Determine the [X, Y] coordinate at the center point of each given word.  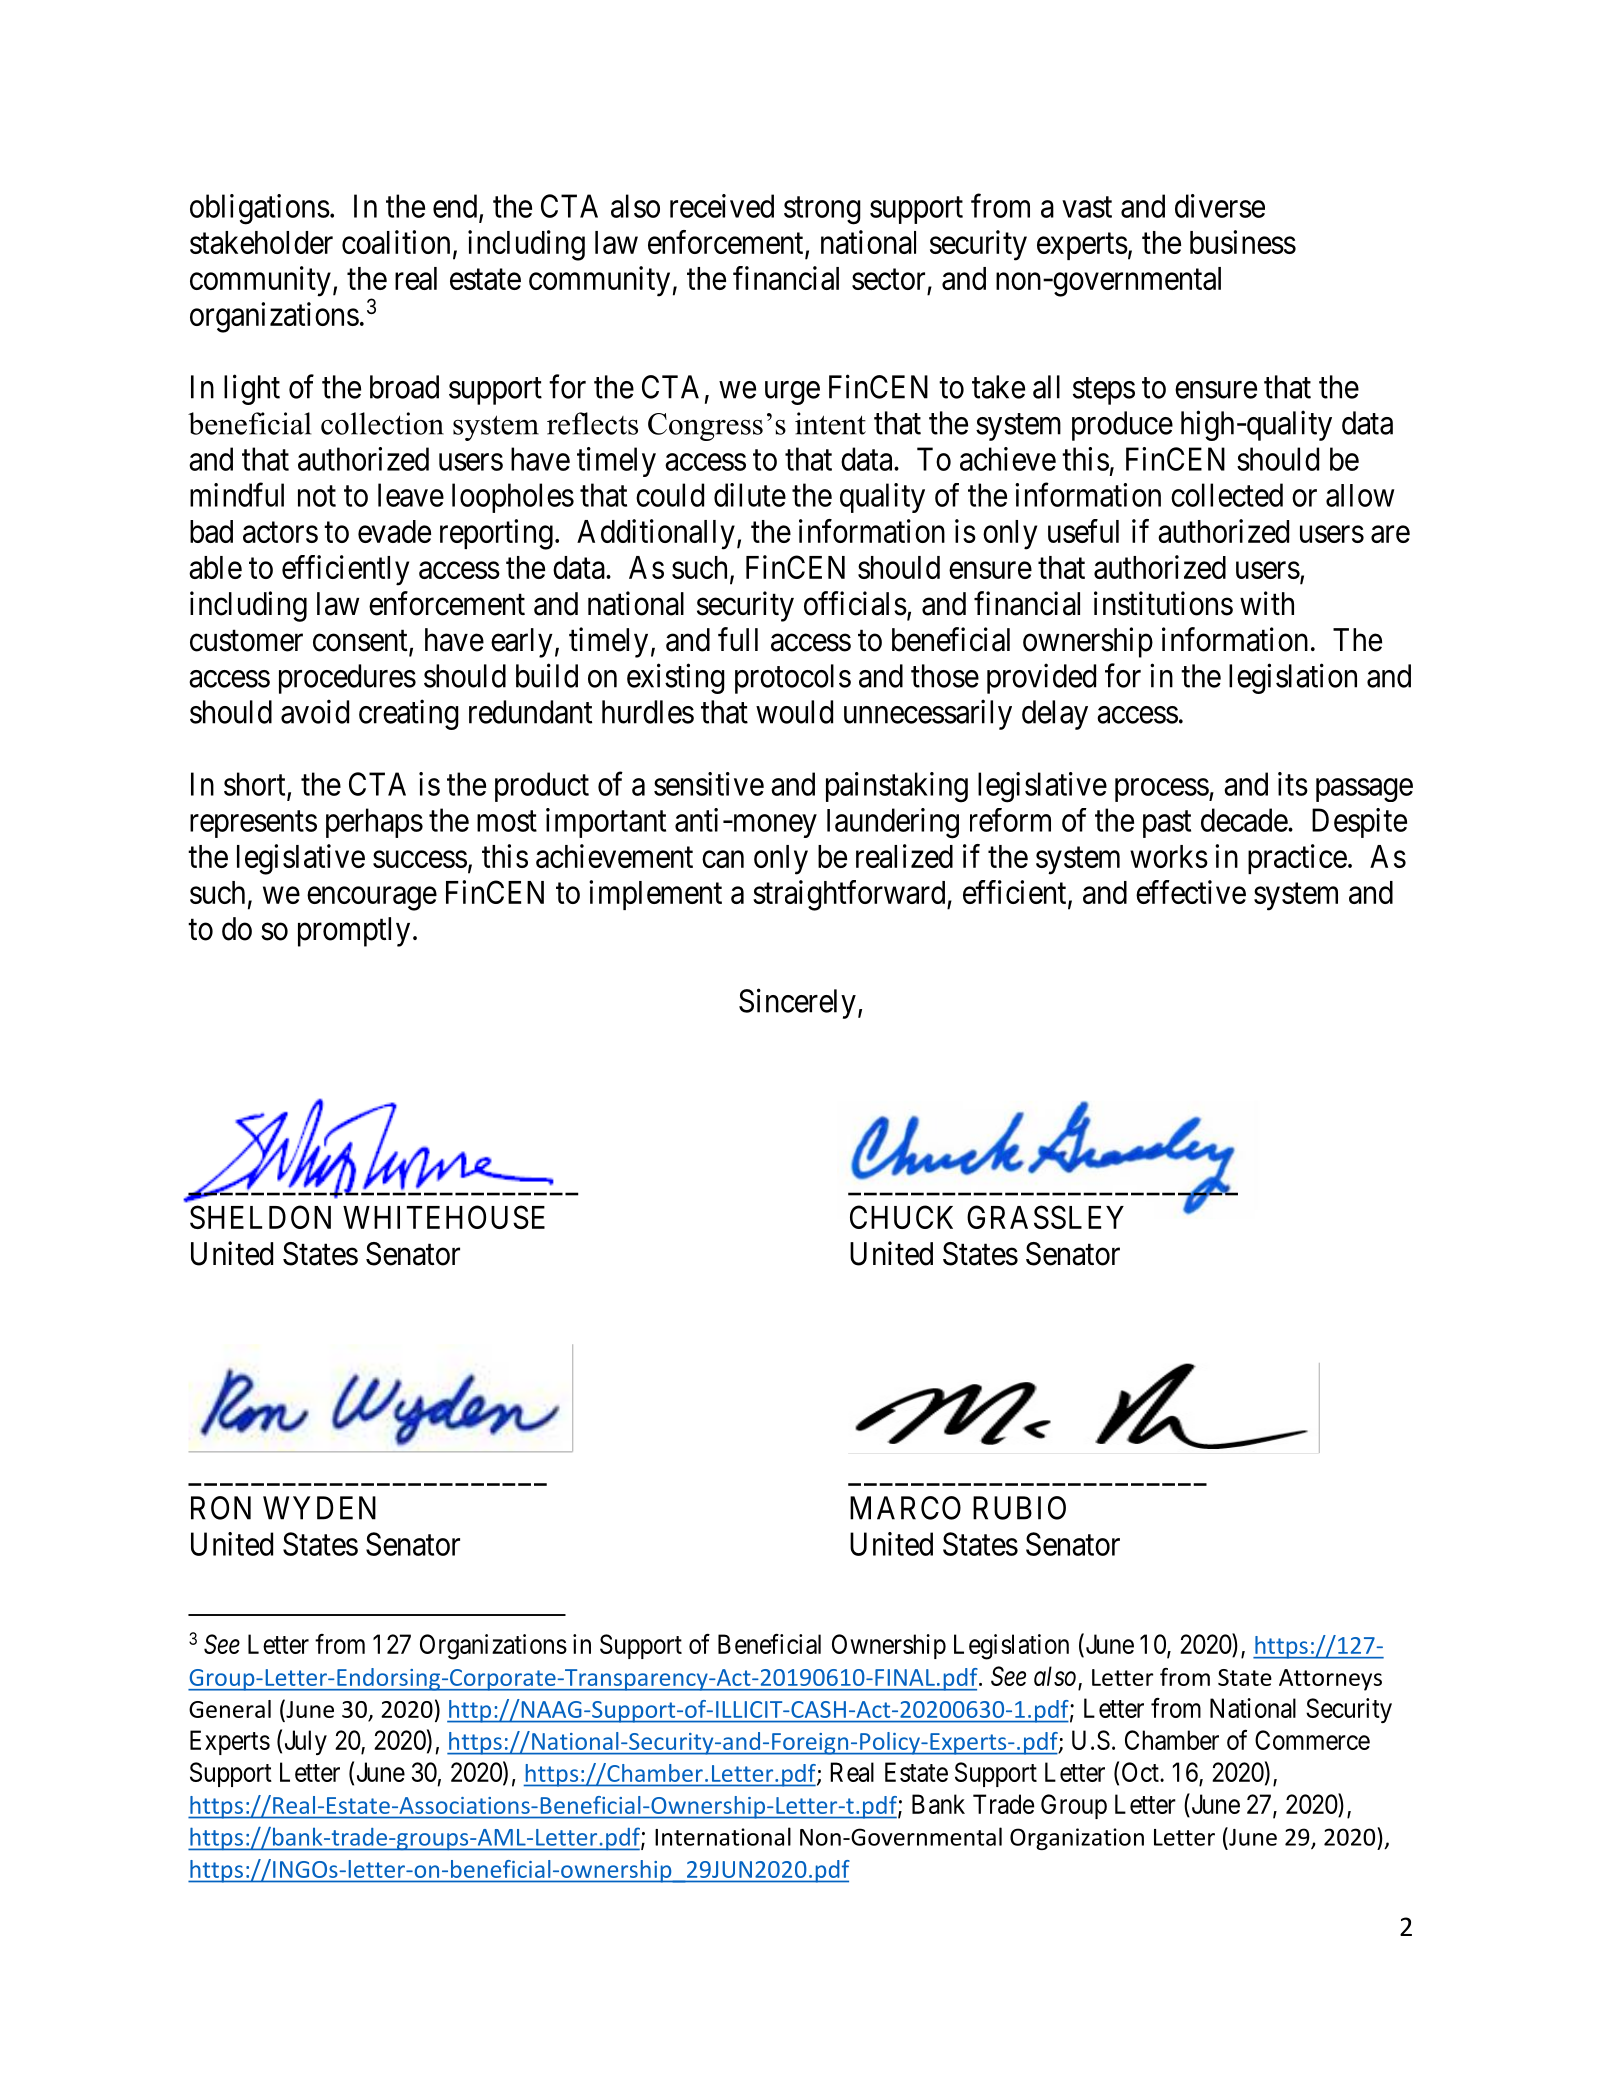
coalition [396, 242]
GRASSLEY [1045, 1217]
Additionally [656, 534]
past [1167, 824]
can [723, 859]
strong [822, 211]
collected [1227, 495]
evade [394, 531]
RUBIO [1019, 1508]
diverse [1220, 206]
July [306, 1742]
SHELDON [260, 1217]
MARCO [905, 1508]
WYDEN [319, 1508]
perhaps [374, 823]
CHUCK [901, 1217]
